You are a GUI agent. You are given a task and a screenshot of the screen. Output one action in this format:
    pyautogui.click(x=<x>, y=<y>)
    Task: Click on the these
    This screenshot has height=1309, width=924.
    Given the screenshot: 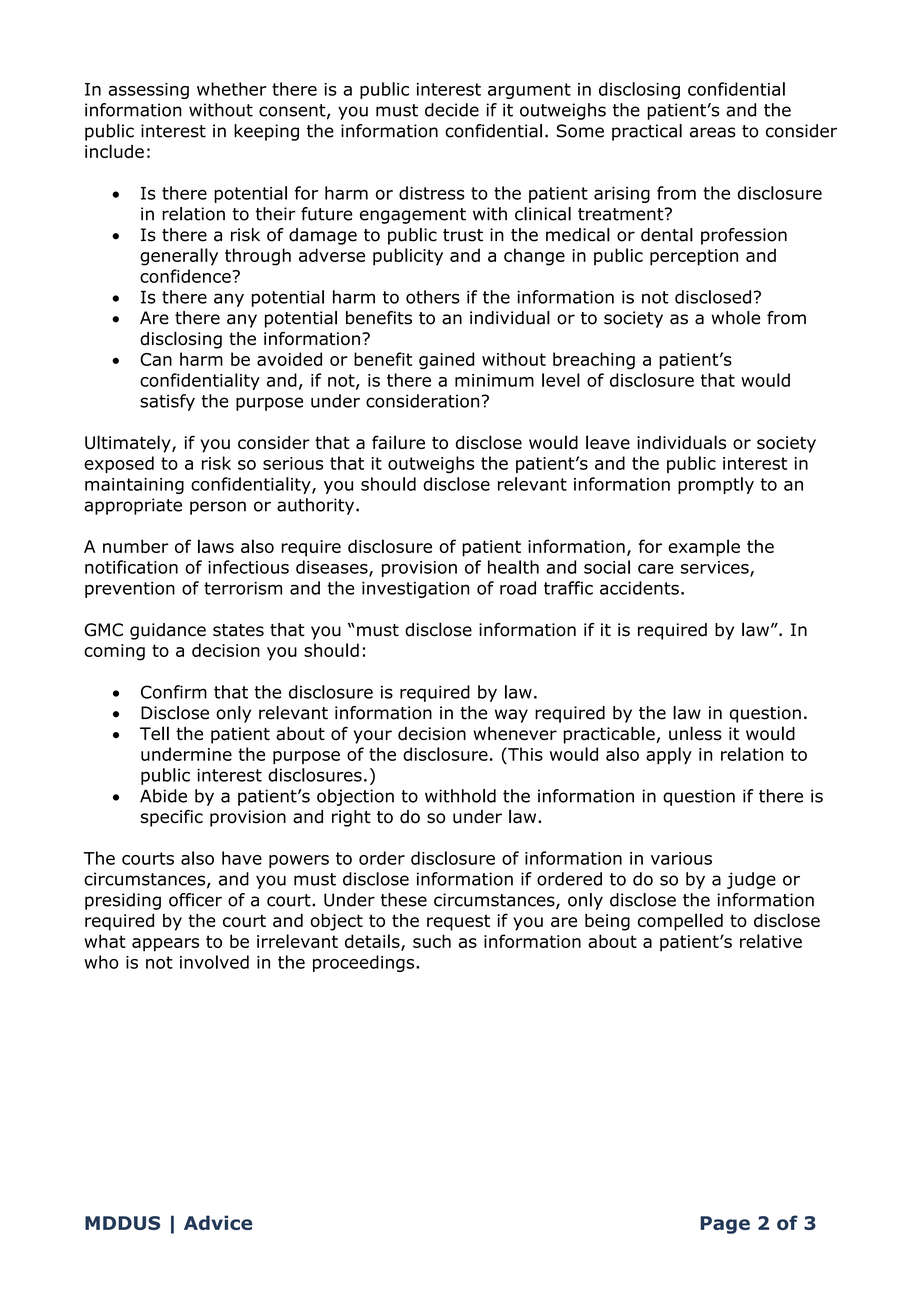 What is the action you would take?
    pyautogui.click(x=404, y=900)
